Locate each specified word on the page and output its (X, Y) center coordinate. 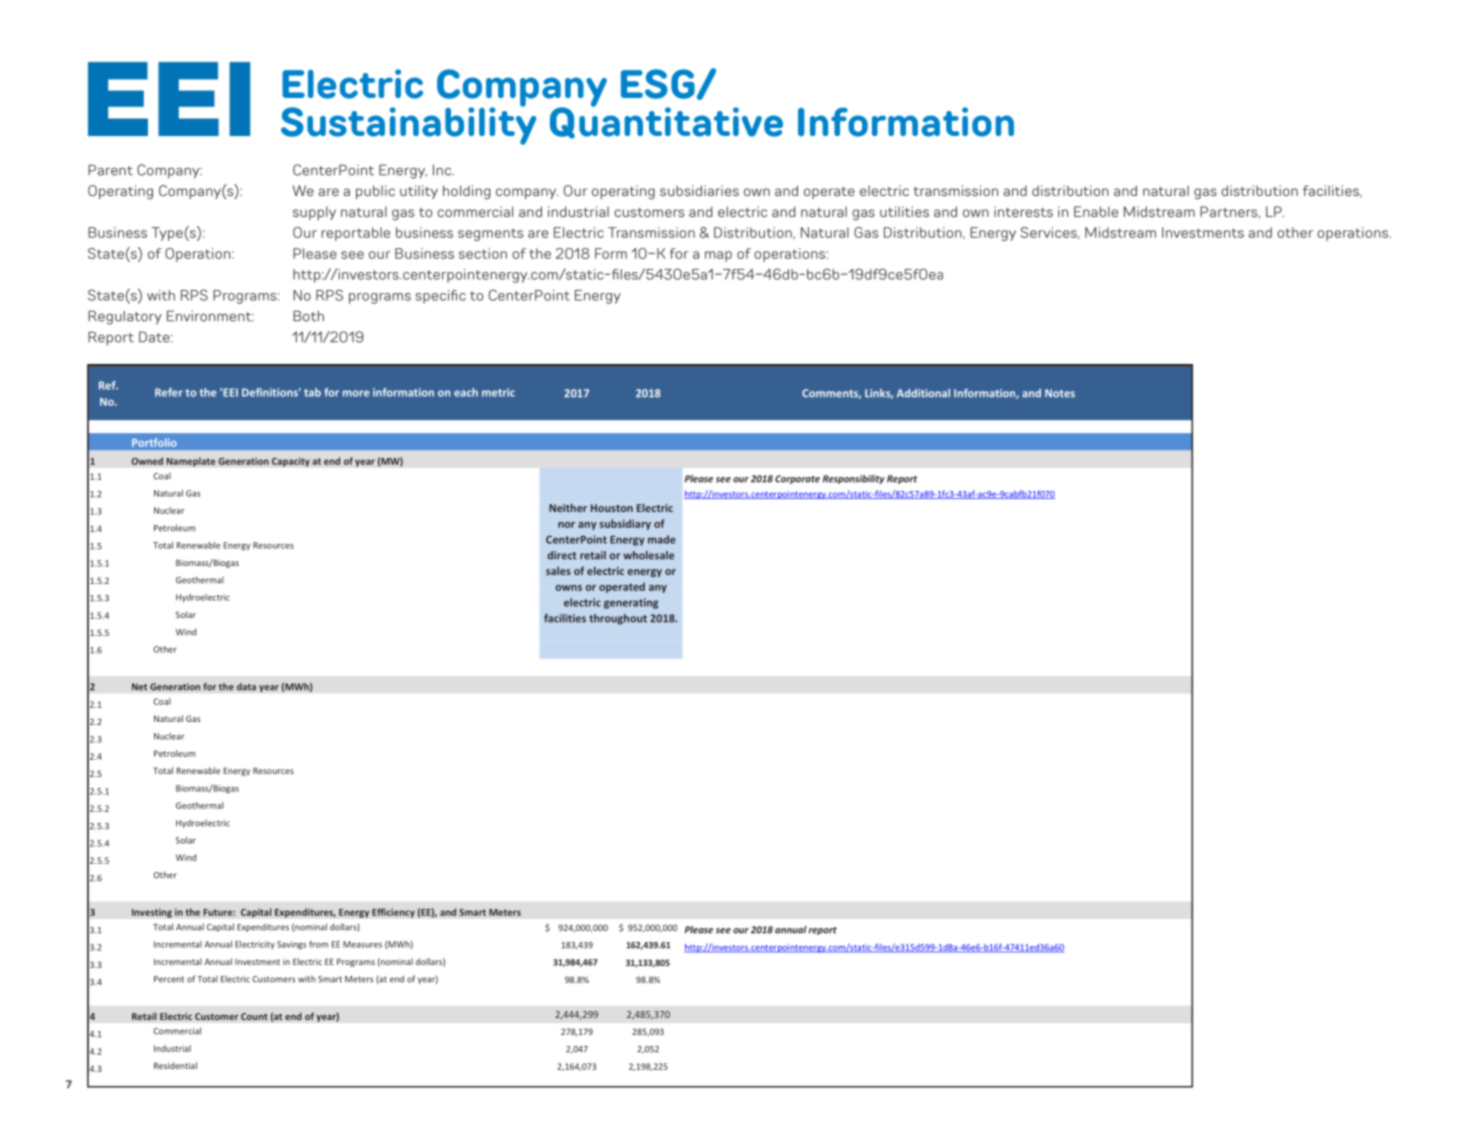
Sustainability (408, 125)
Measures (362, 944)
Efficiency (393, 913)
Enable (1096, 211)
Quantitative (666, 122)
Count (254, 1016)
